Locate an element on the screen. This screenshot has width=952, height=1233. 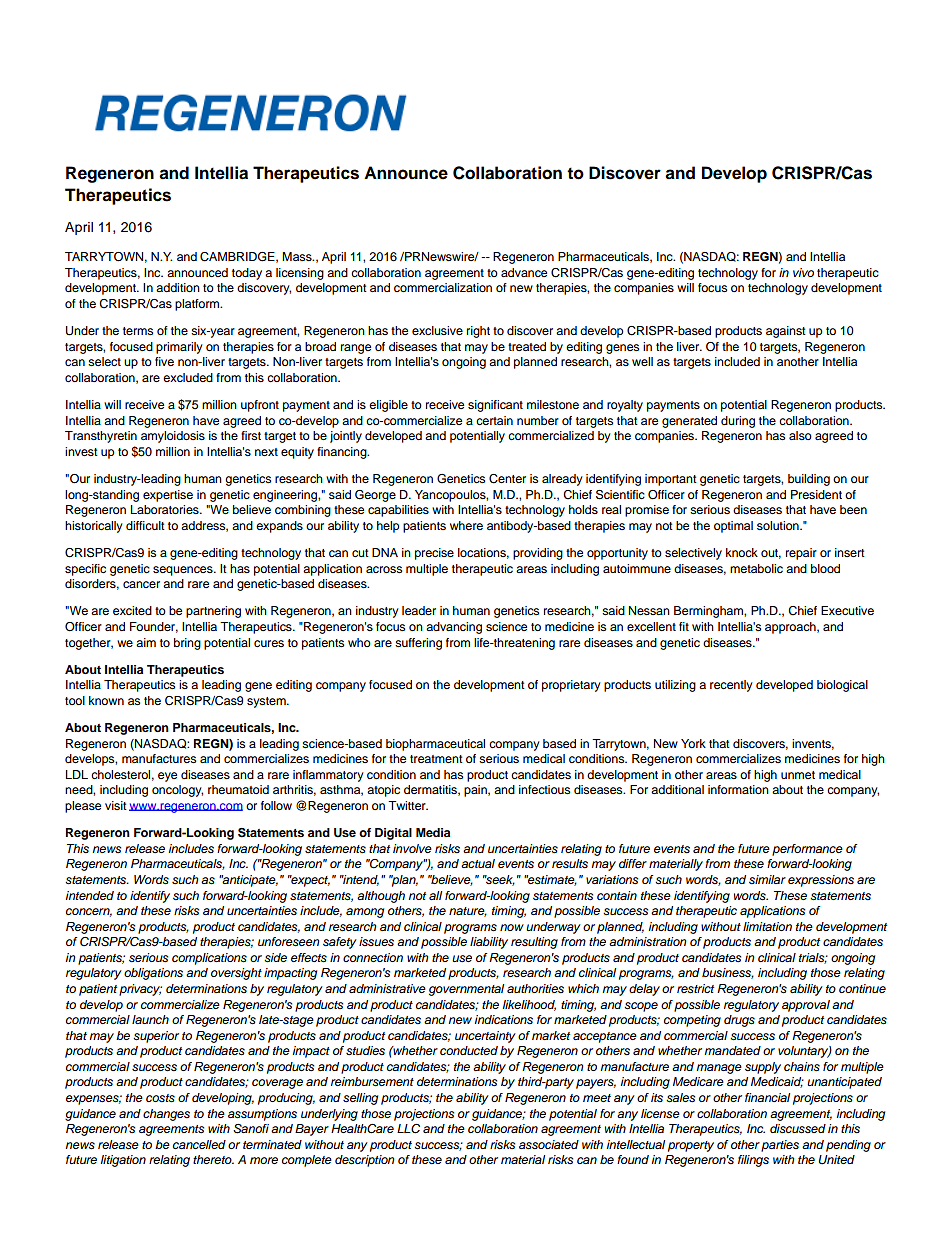
complications is located at coordinates (209, 959).
